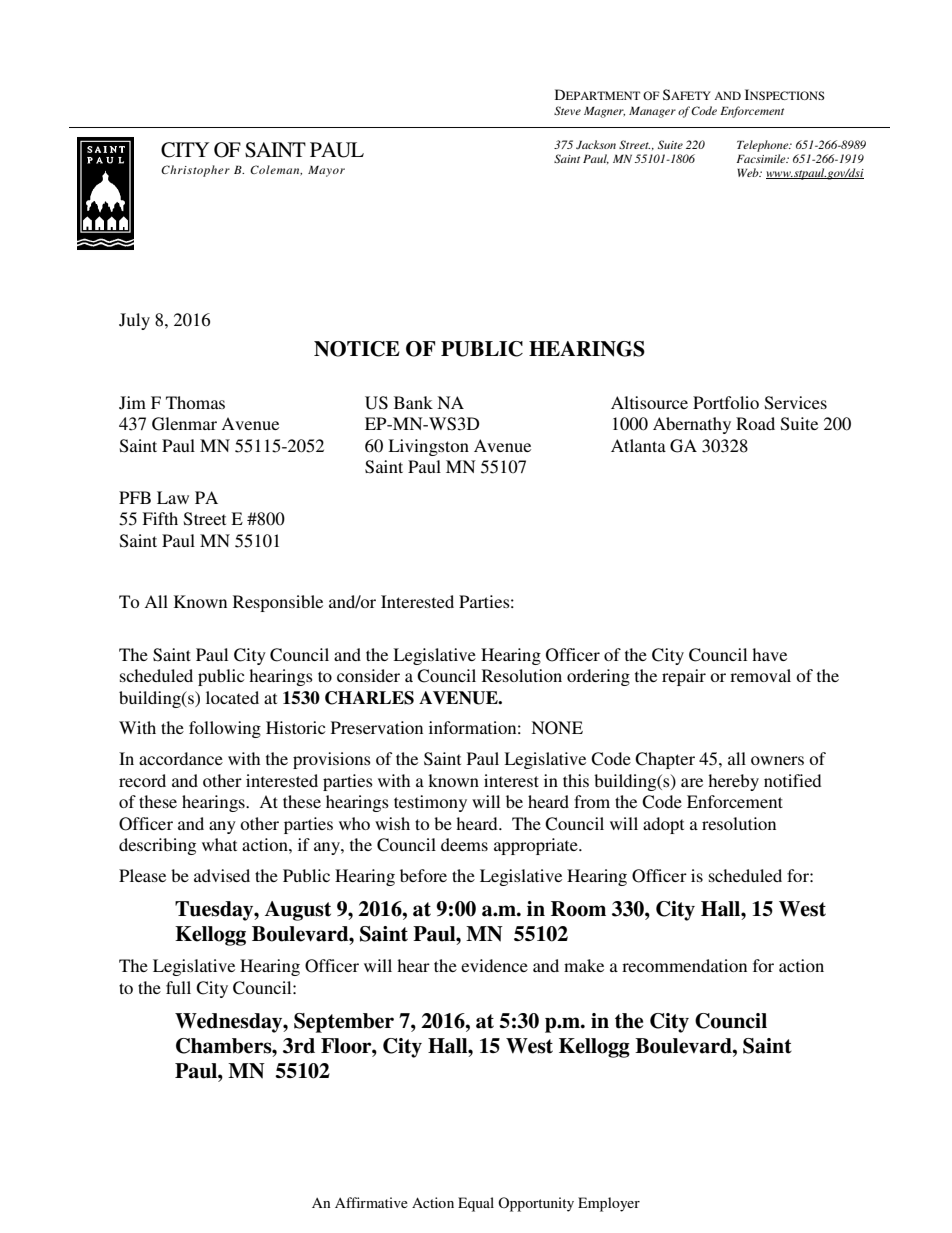  Describe the element at coordinates (371, 1202) in the screenshot. I see `Affirmative` at that location.
